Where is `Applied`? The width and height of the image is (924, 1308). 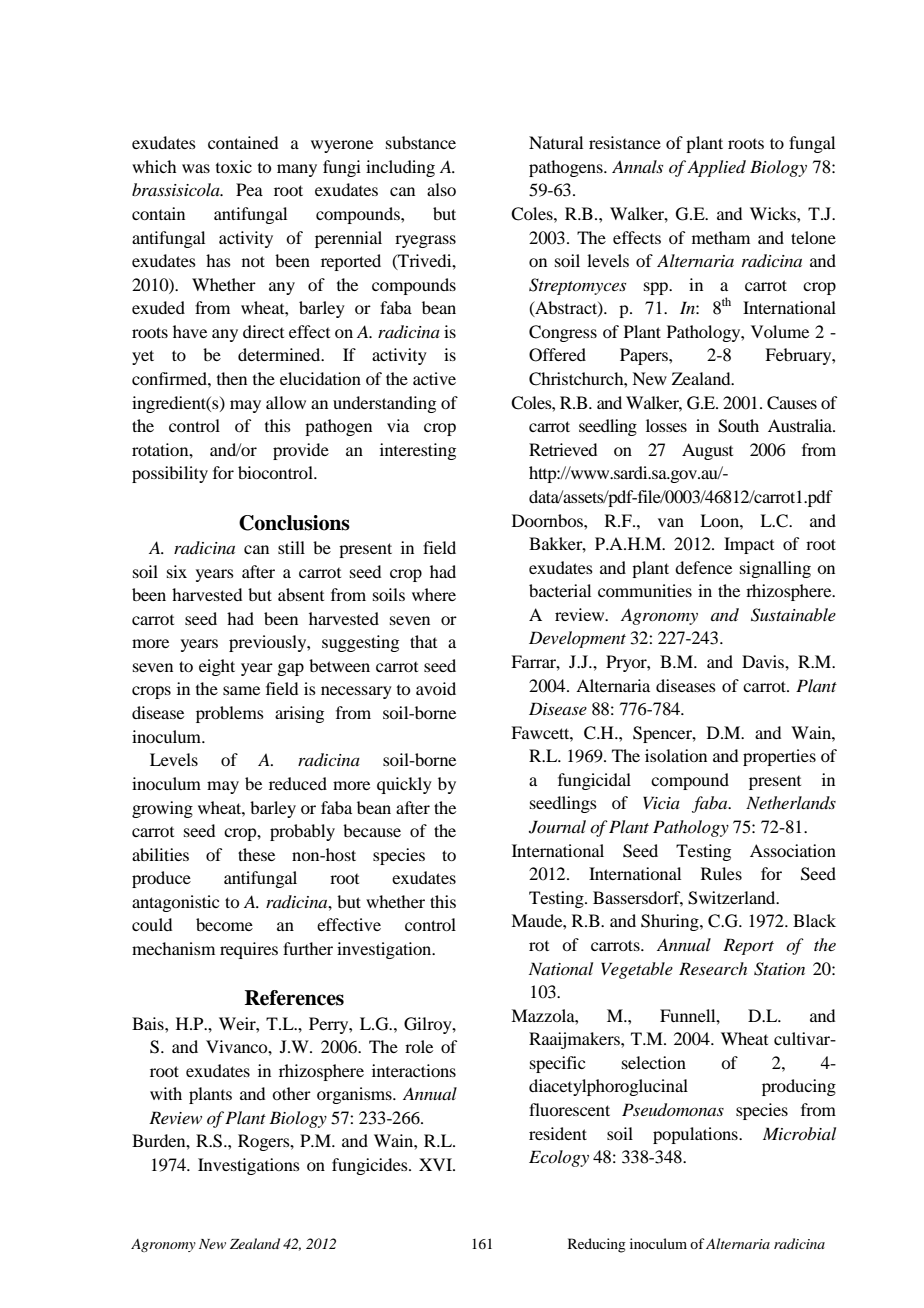
Applied is located at coordinates (716, 168).
